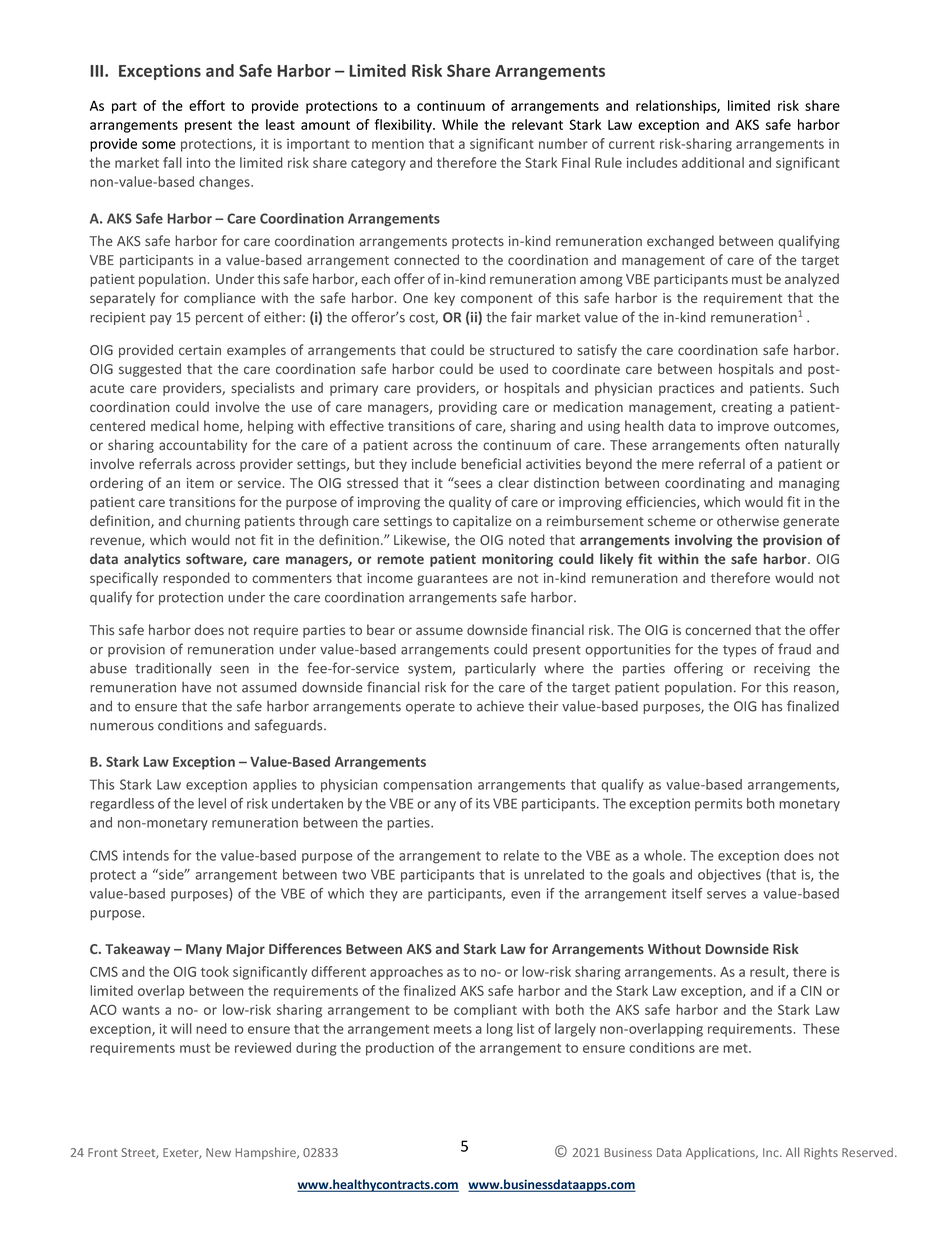 The height and width of the screenshot is (1233, 952). Describe the element at coordinates (794, 649) in the screenshot. I see `fraud` at that location.
